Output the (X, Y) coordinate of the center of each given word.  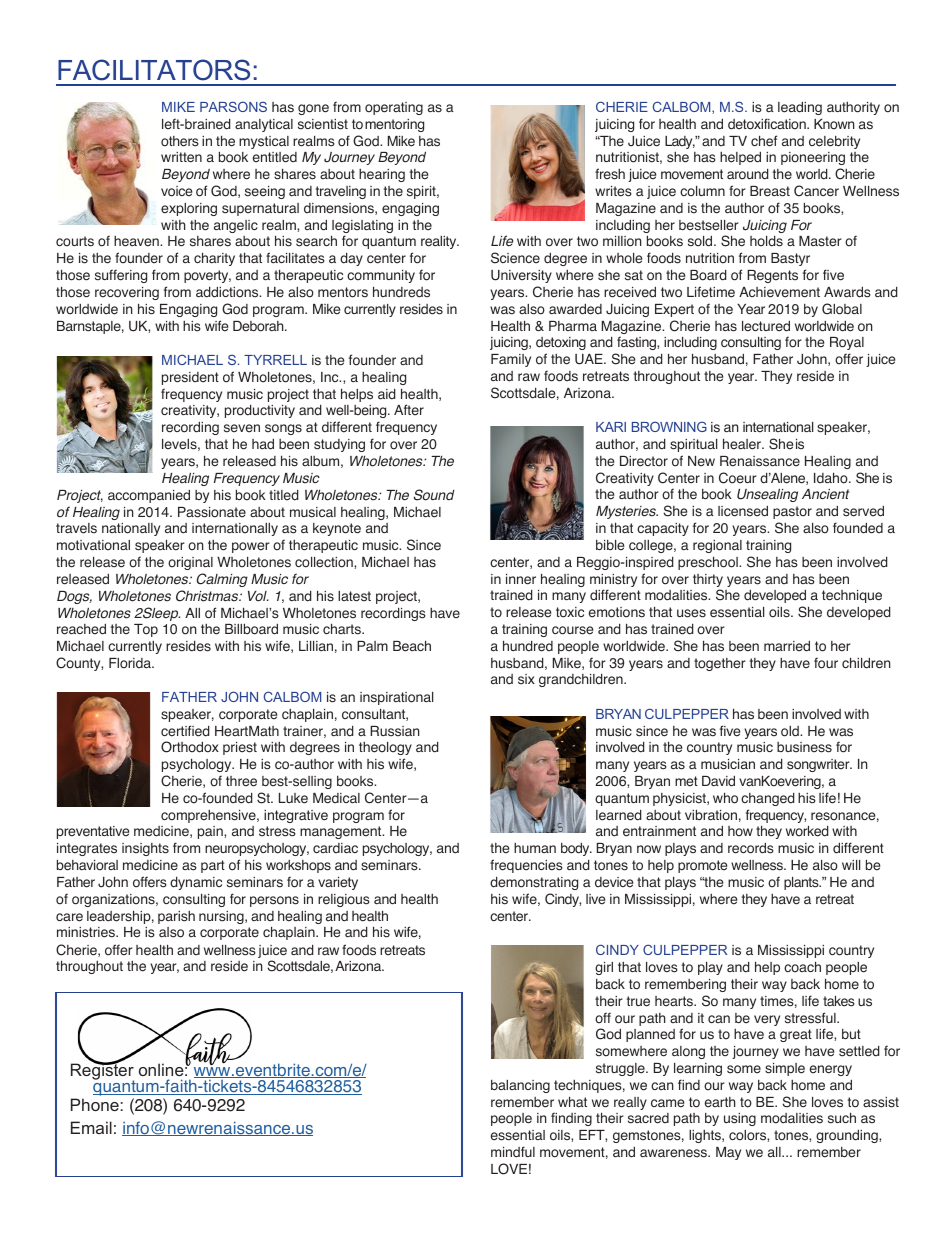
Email (91, 1127)
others (180, 141)
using (740, 1119)
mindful (513, 1152)
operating (394, 108)
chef (764, 141)
